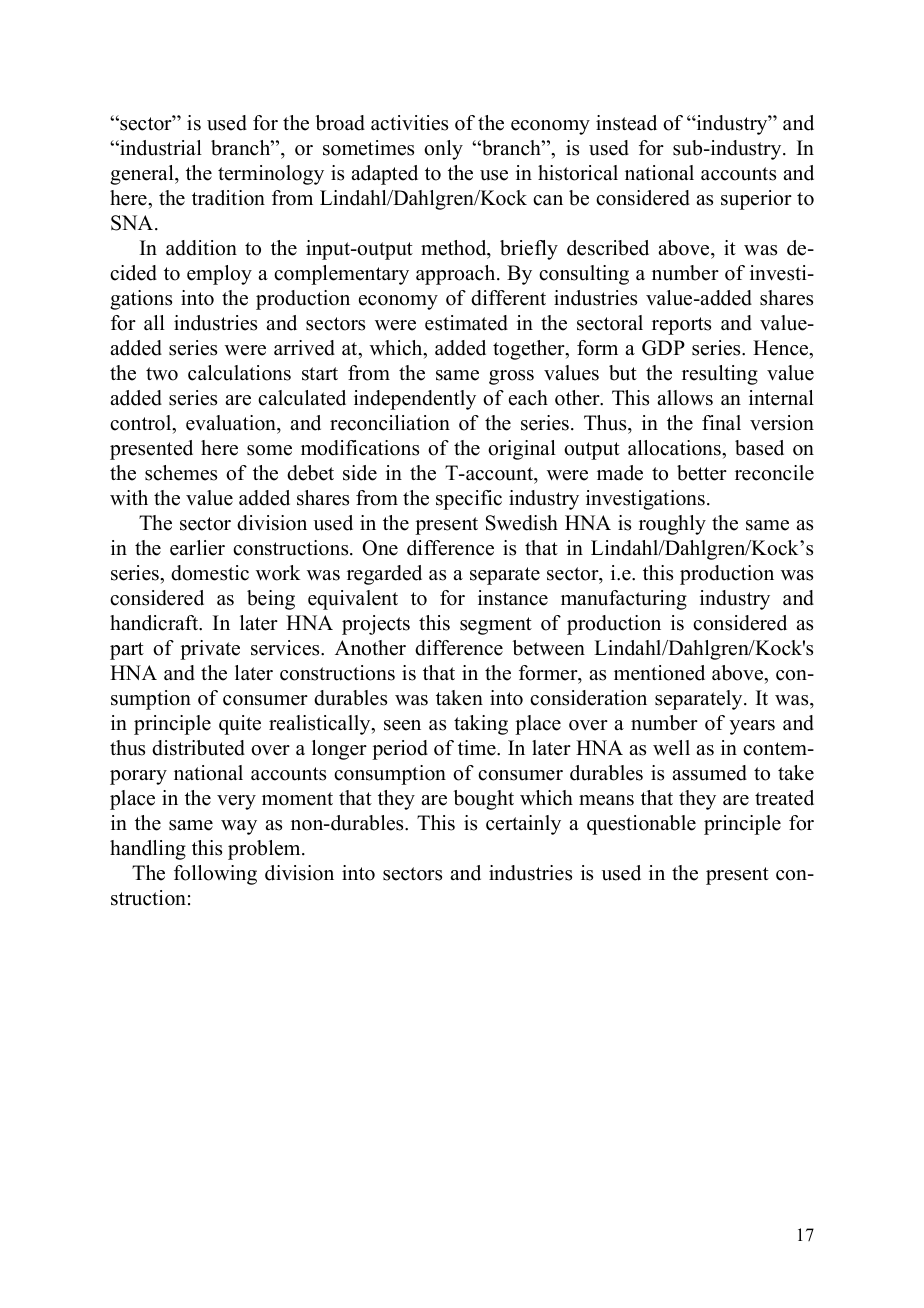 This screenshot has height=1308, width=924. I want to click on only, so click(443, 150).
